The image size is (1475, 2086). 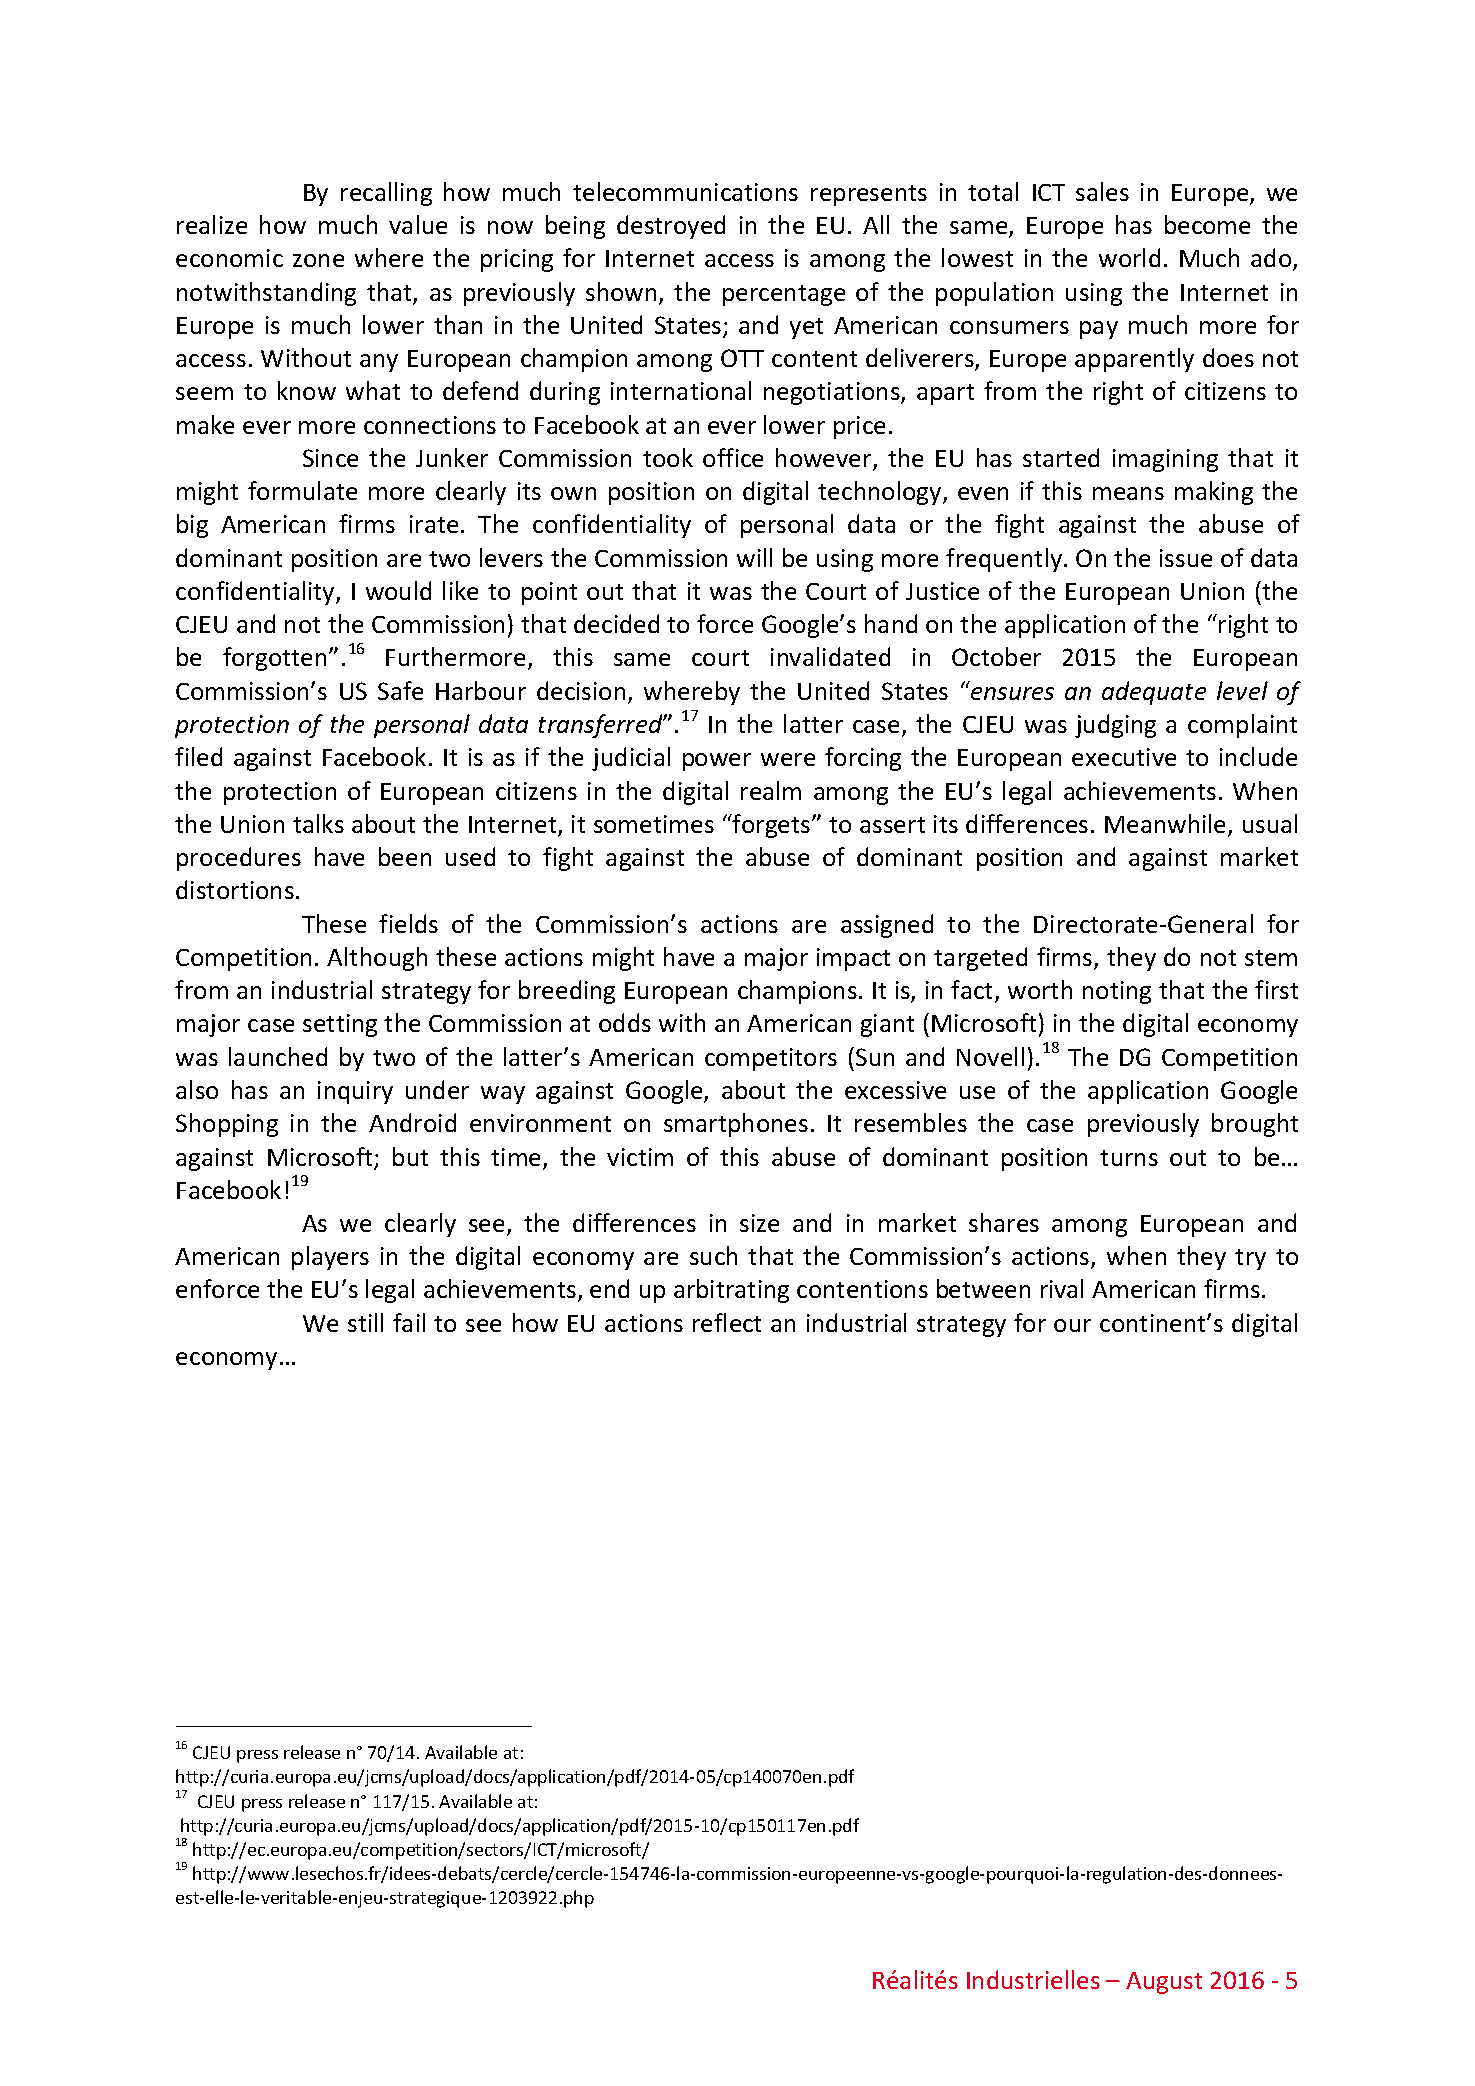 What do you see at coordinates (1062, 1288) in the screenshot?
I see `rival` at bounding box center [1062, 1288].
